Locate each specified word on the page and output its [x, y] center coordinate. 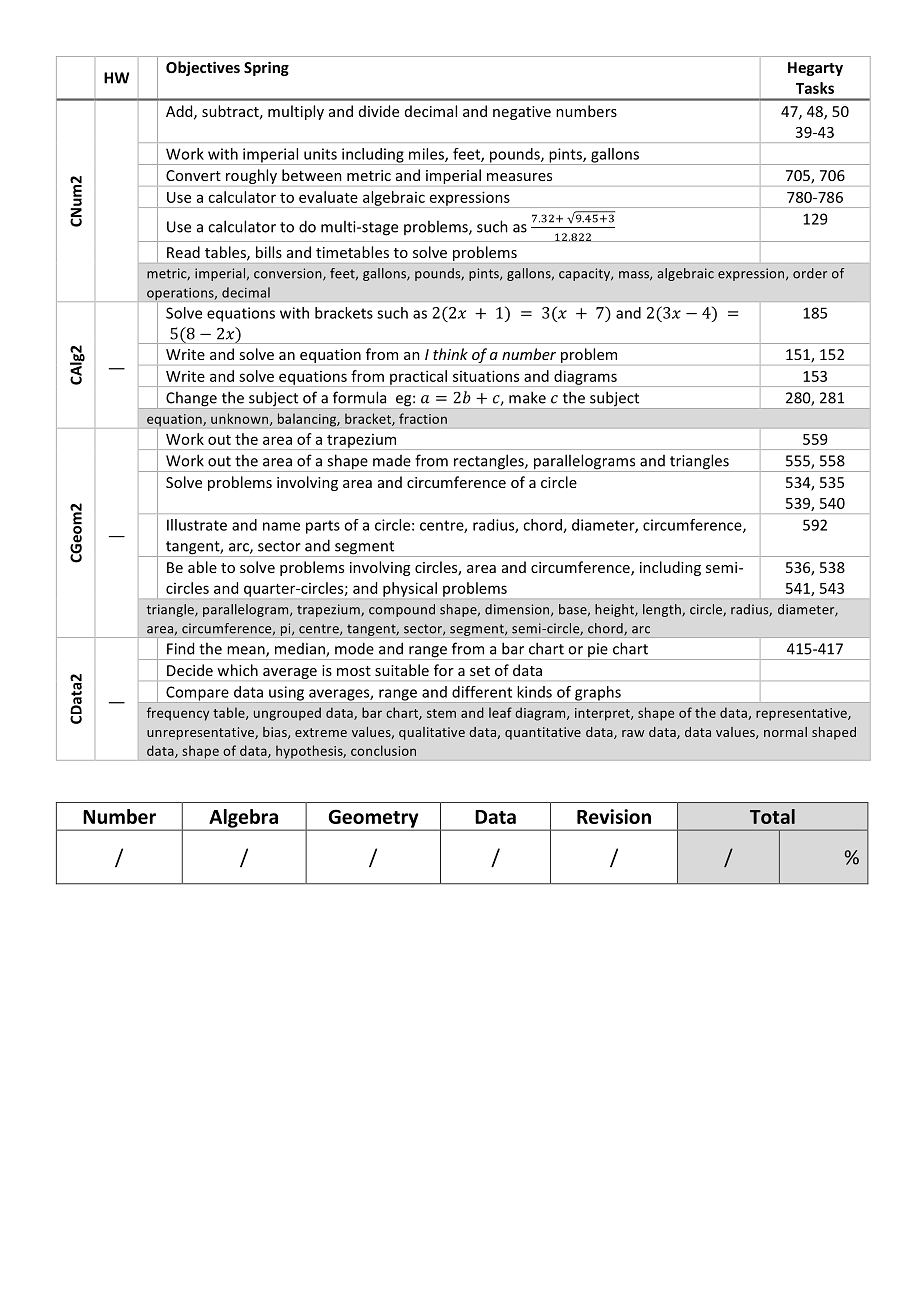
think [450, 354]
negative [522, 113]
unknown [241, 419]
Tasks [815, 88]
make [527, 397]
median [301, 650]
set [480, 671]
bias [276, 733]
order [810, 273]
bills [269, 252]
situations [486, 376]
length [663, 610]
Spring [266, 68]
